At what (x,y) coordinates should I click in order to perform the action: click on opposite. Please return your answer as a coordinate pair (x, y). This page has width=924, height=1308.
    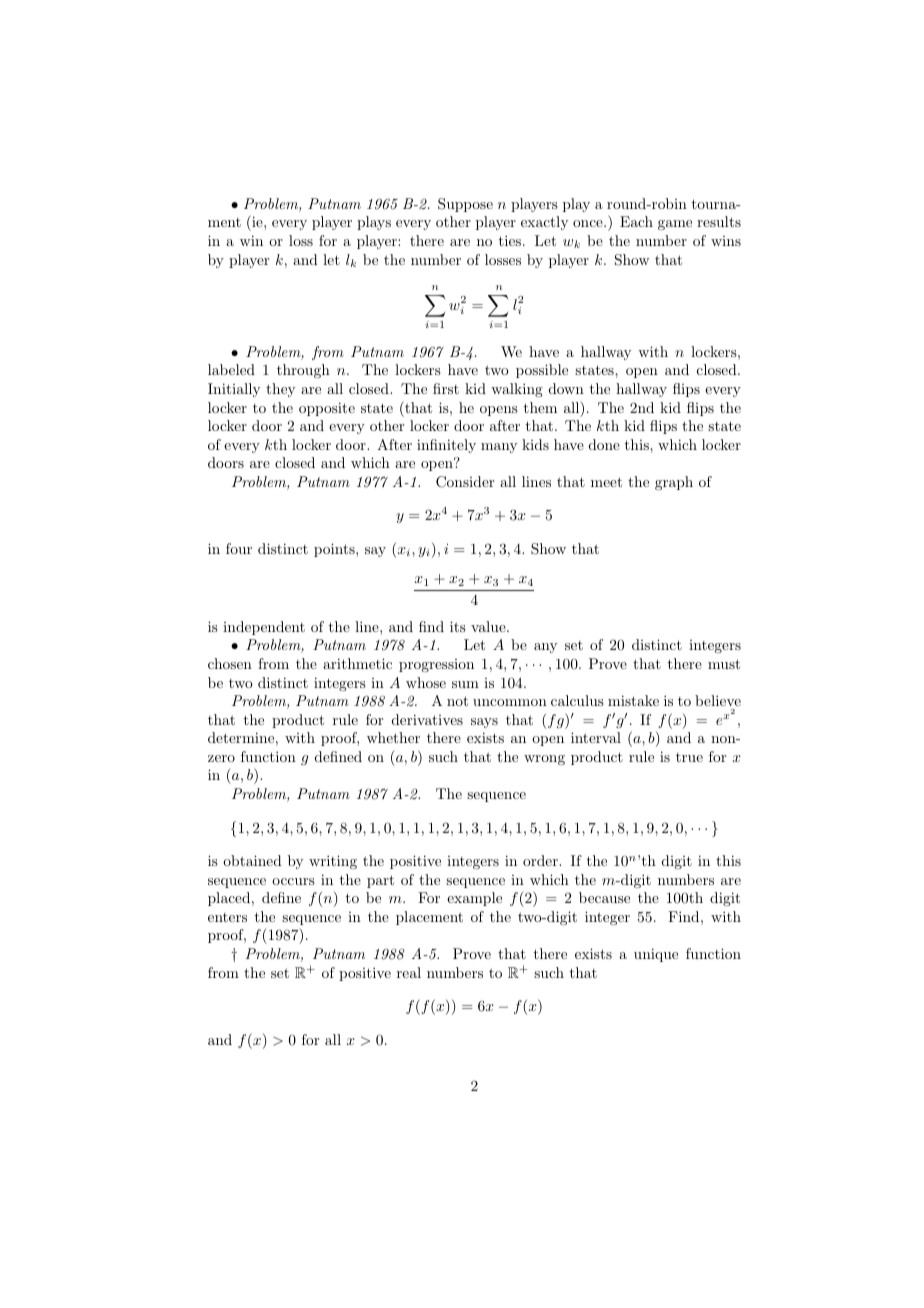
    Looking at the image, I should click on (327, 409).
